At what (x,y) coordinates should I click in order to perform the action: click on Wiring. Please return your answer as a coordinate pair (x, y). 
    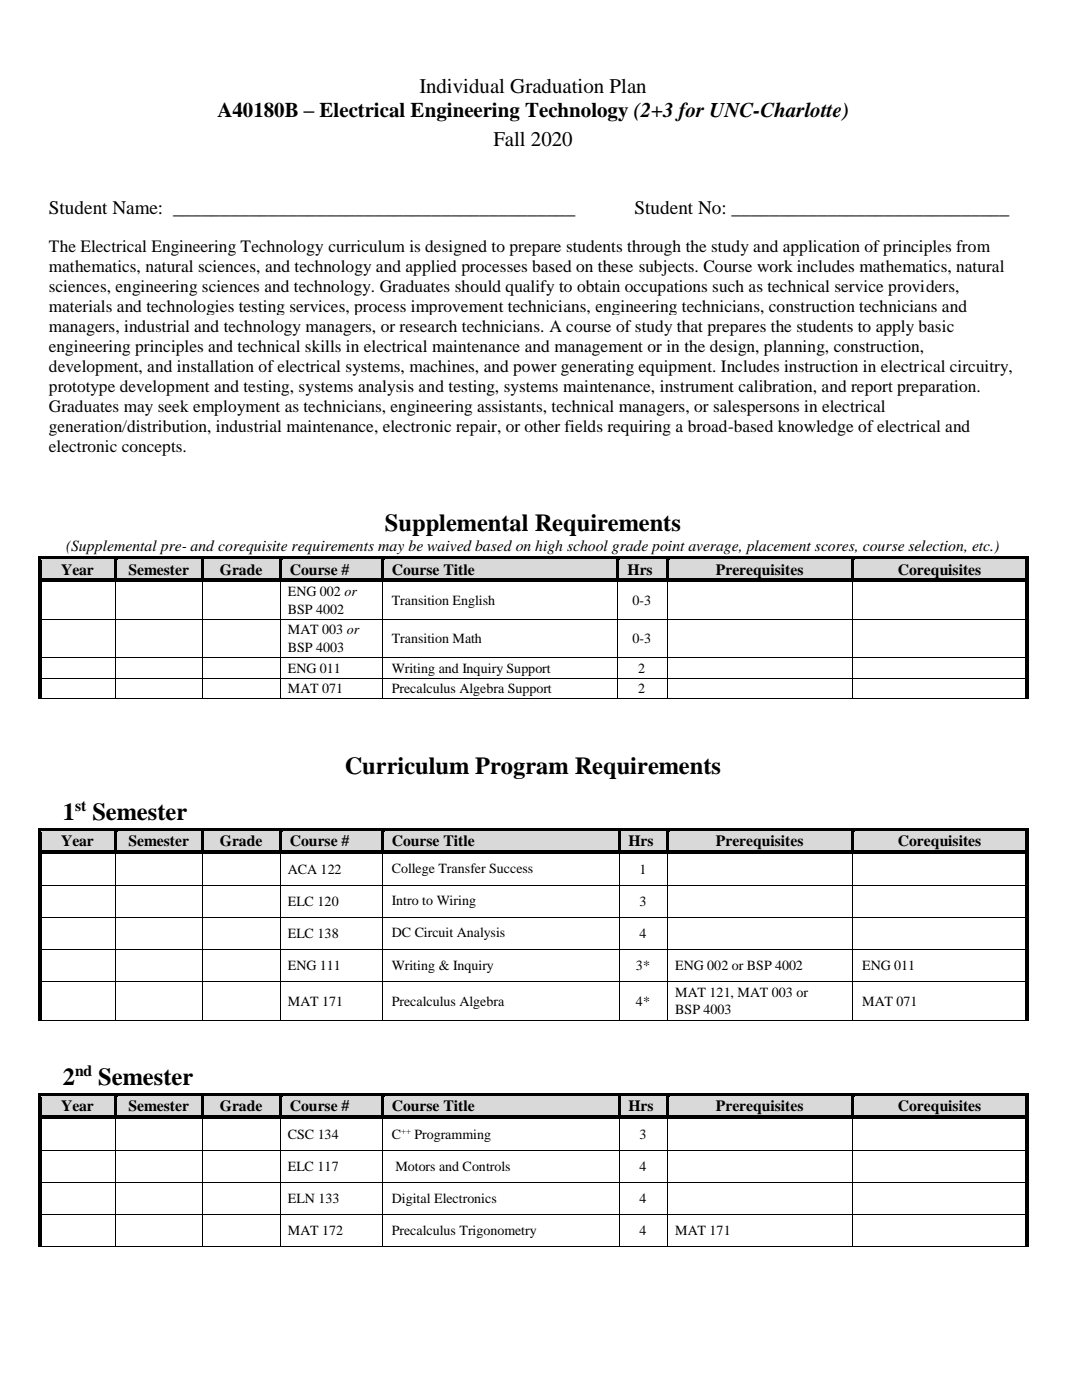
    Looking at the image, I should click on (456, 901).
